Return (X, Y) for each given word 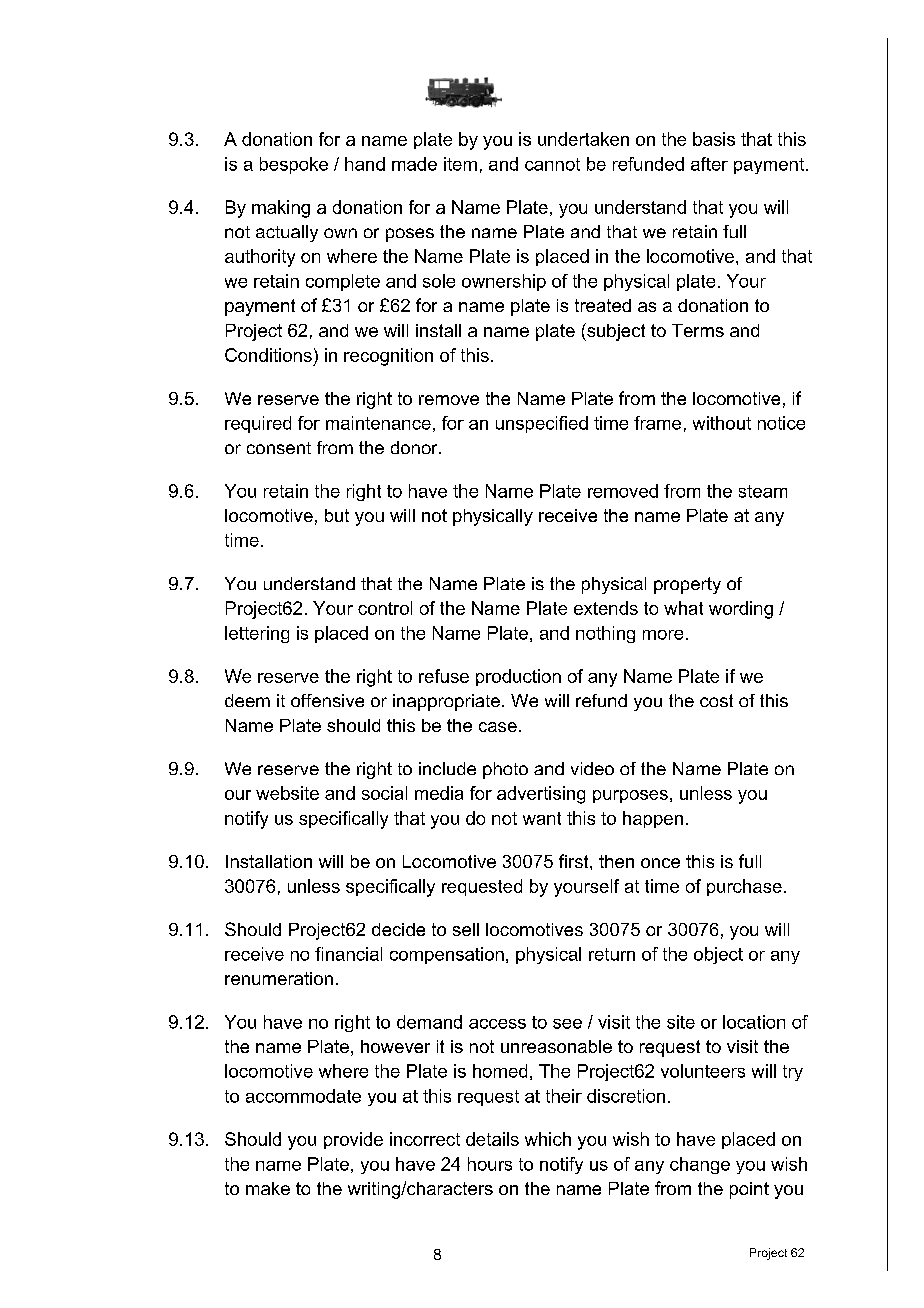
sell (466, 929)
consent (279, 448)
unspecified (542, 424)
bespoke (294, 165)
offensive (327, 700)
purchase (744, 887)
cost (716, 700)
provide (353, 1140)
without (722, 423)
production (518, 677)
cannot (552, 164)
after (709, 164)
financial (348, 954)
